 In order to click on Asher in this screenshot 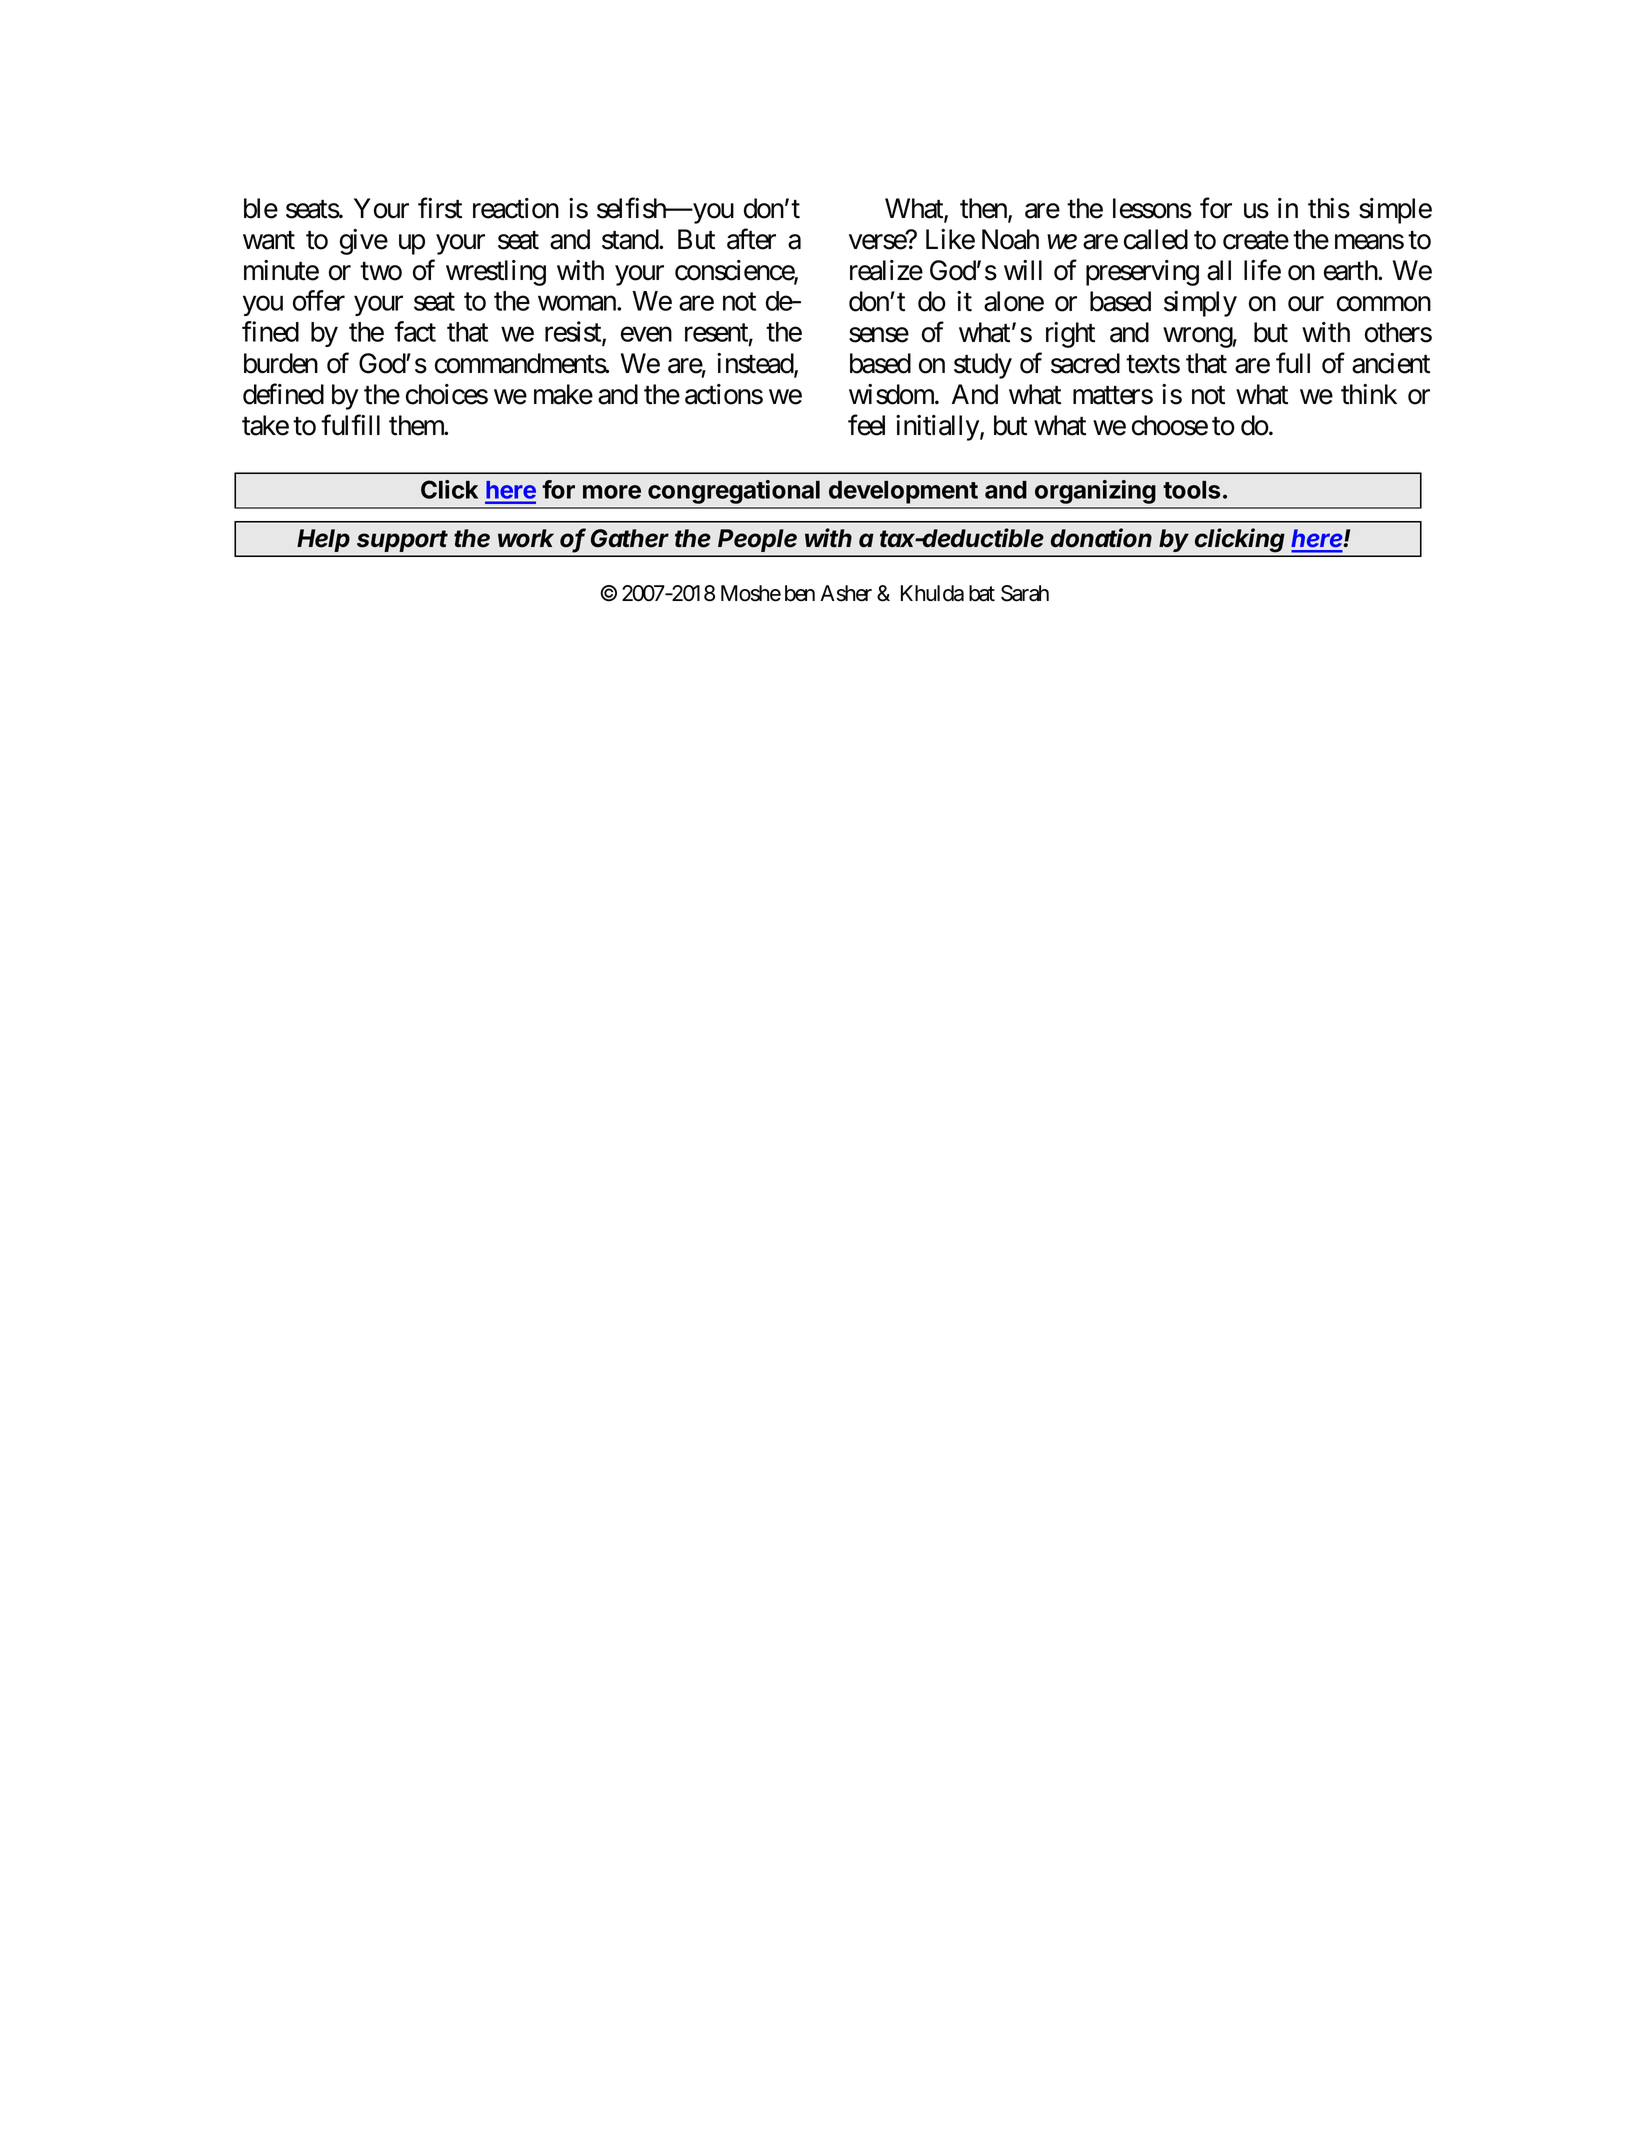, I will do `click(846, 593)`.
